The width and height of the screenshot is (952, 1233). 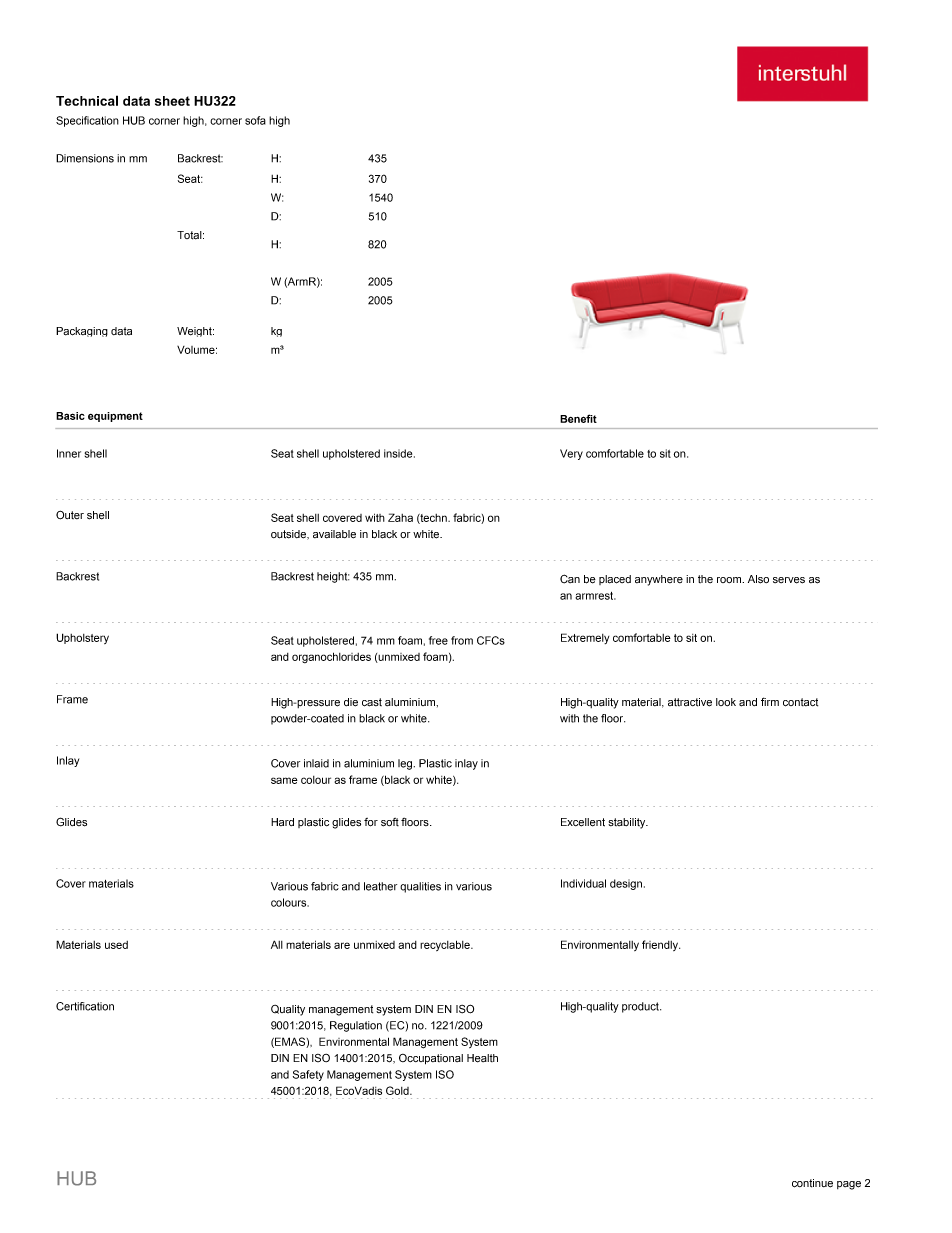 What do you see at coordinates (398, 1090) in the screenshot?
I see `Gold` at bounding box center [398, 1090].
